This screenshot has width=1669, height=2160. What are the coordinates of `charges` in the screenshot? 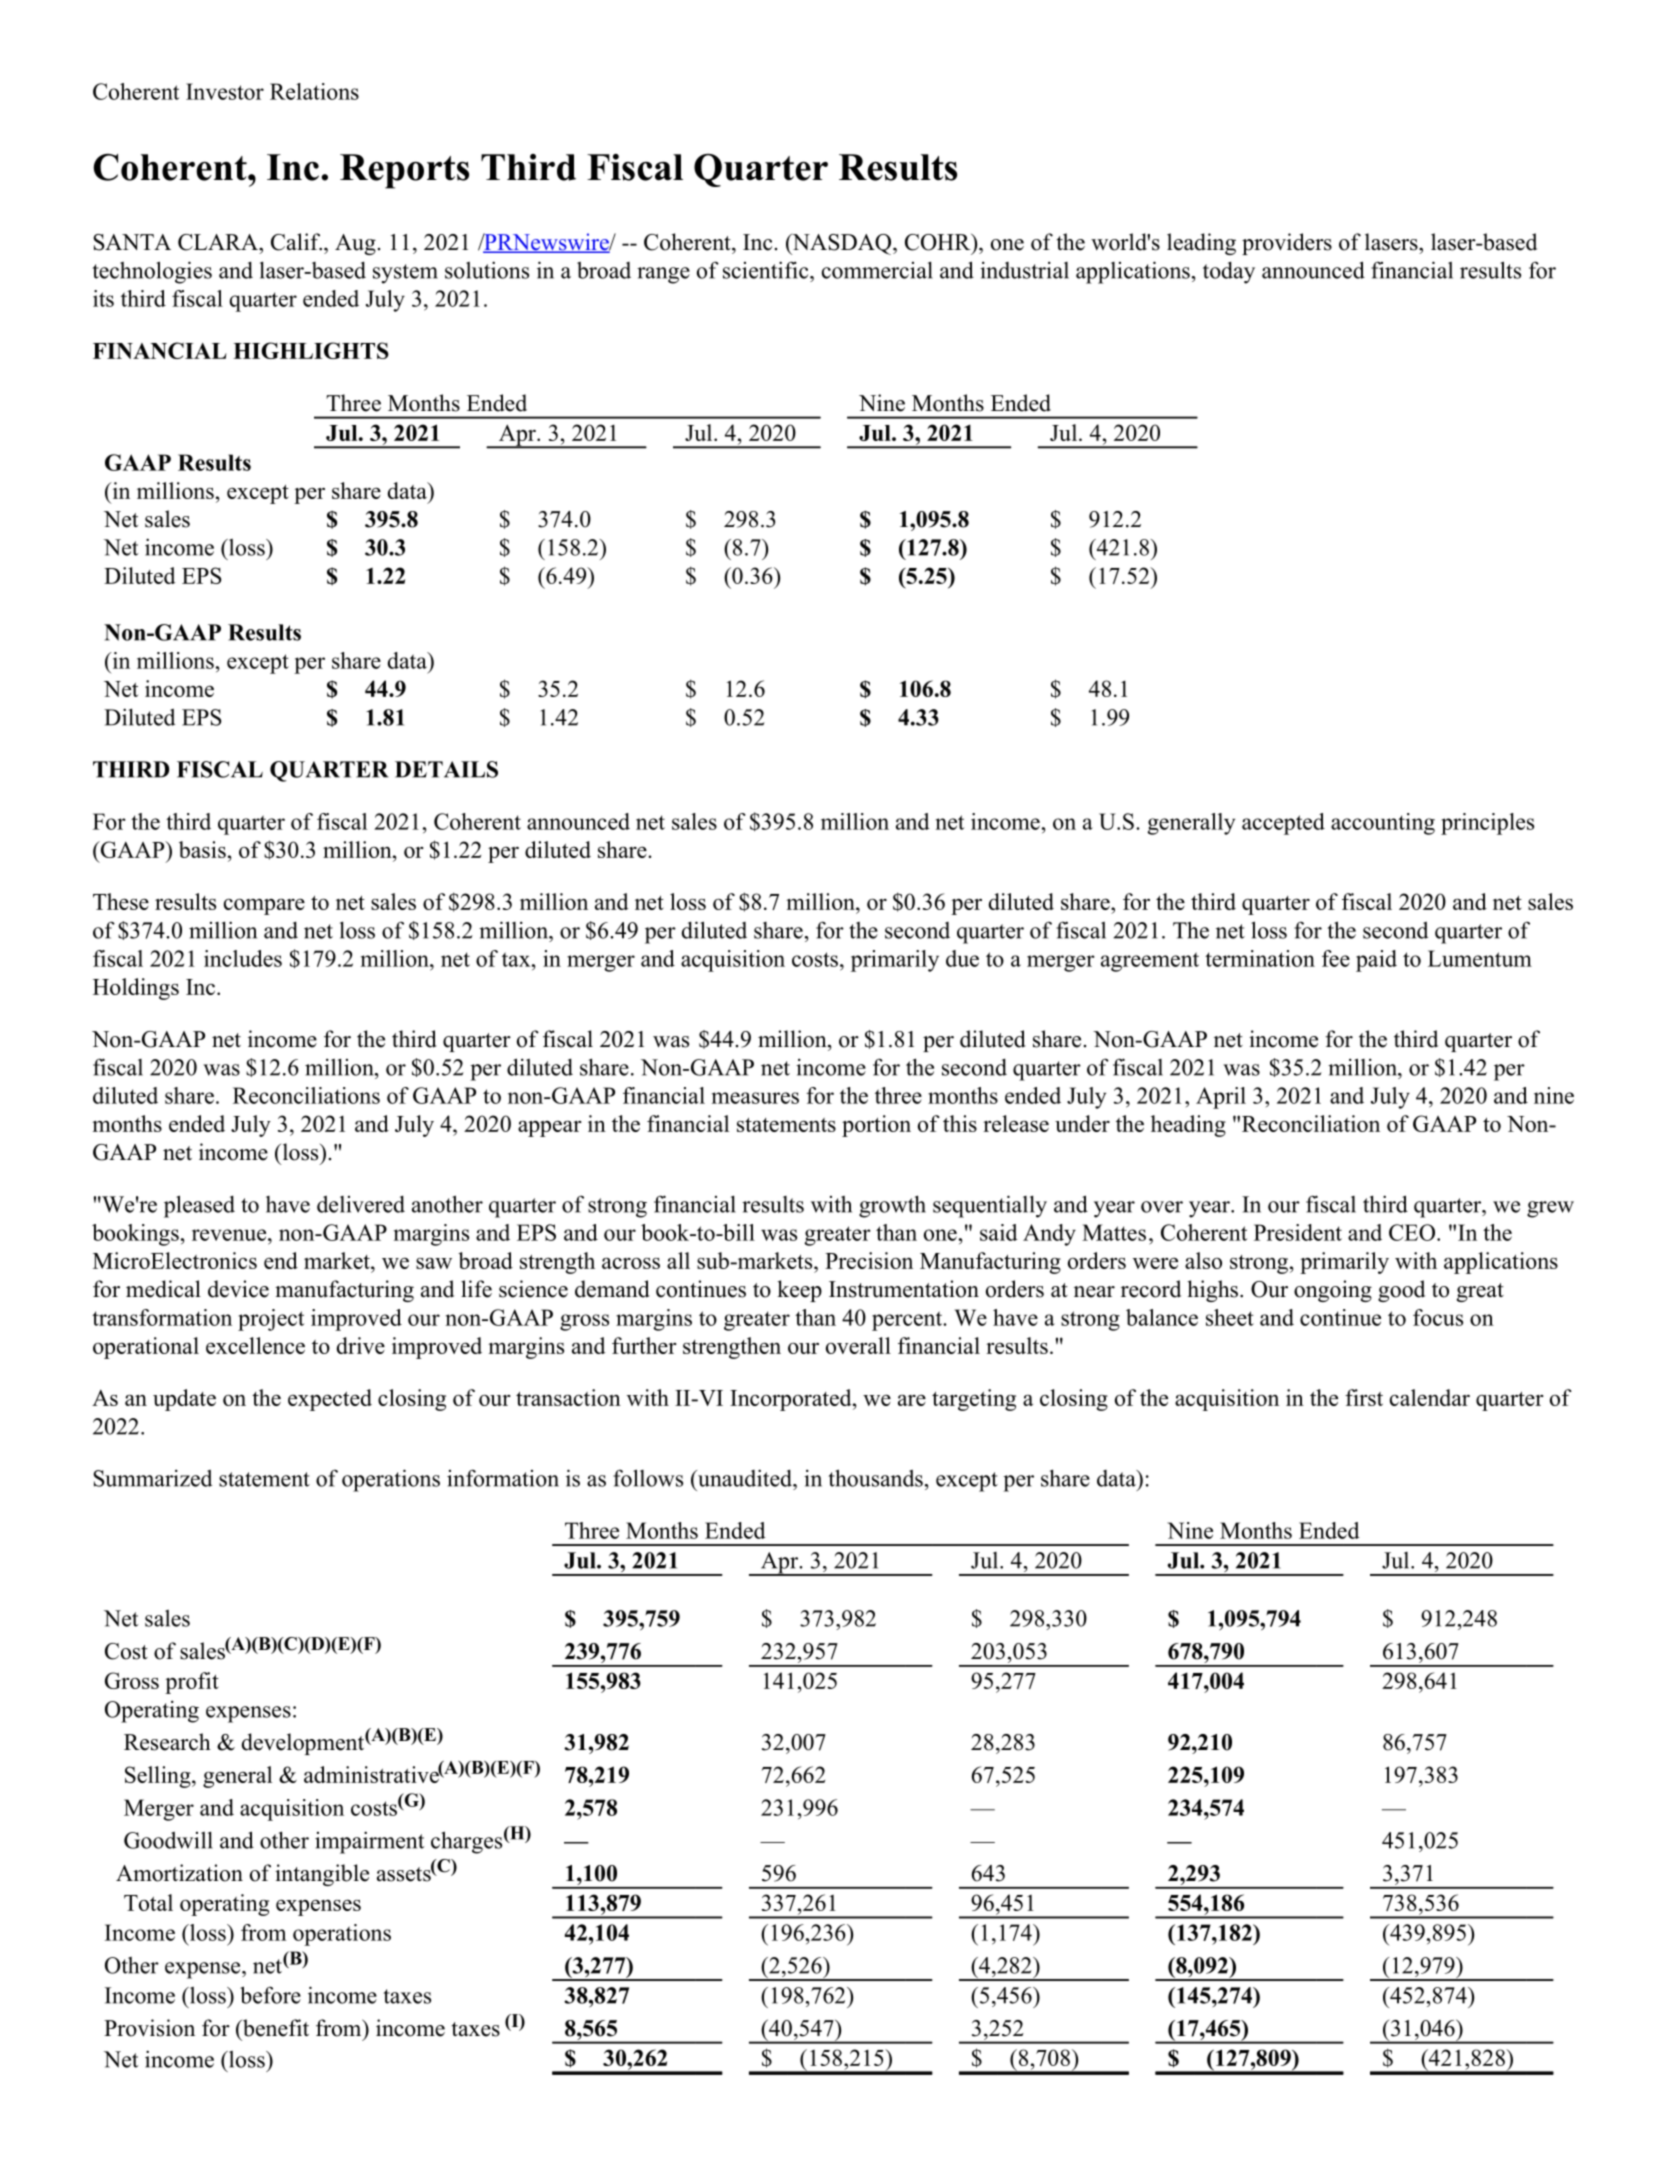 It's located at (466, 1842).
